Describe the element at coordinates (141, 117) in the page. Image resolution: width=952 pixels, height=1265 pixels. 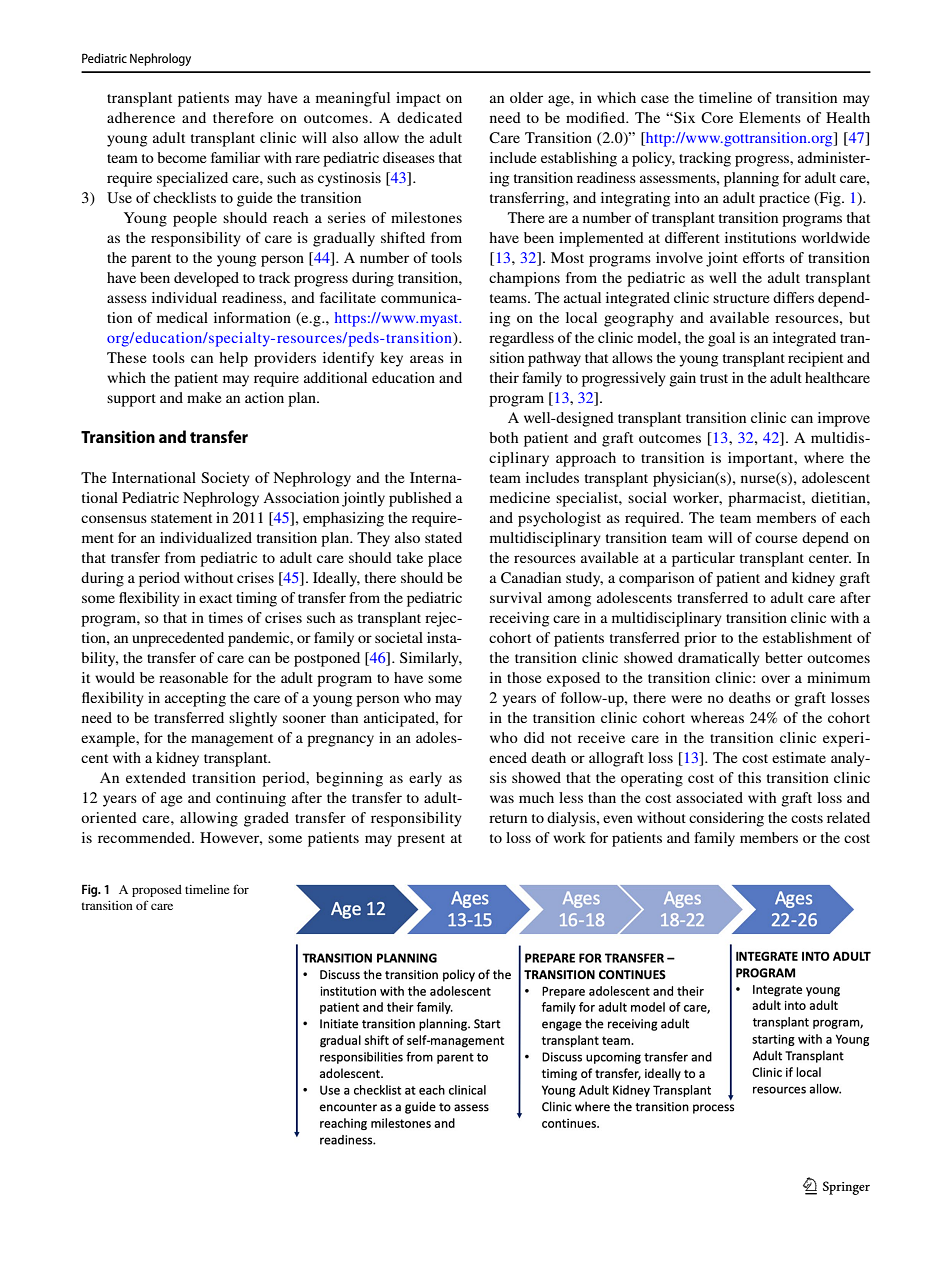
I see `adherence` at that location.
